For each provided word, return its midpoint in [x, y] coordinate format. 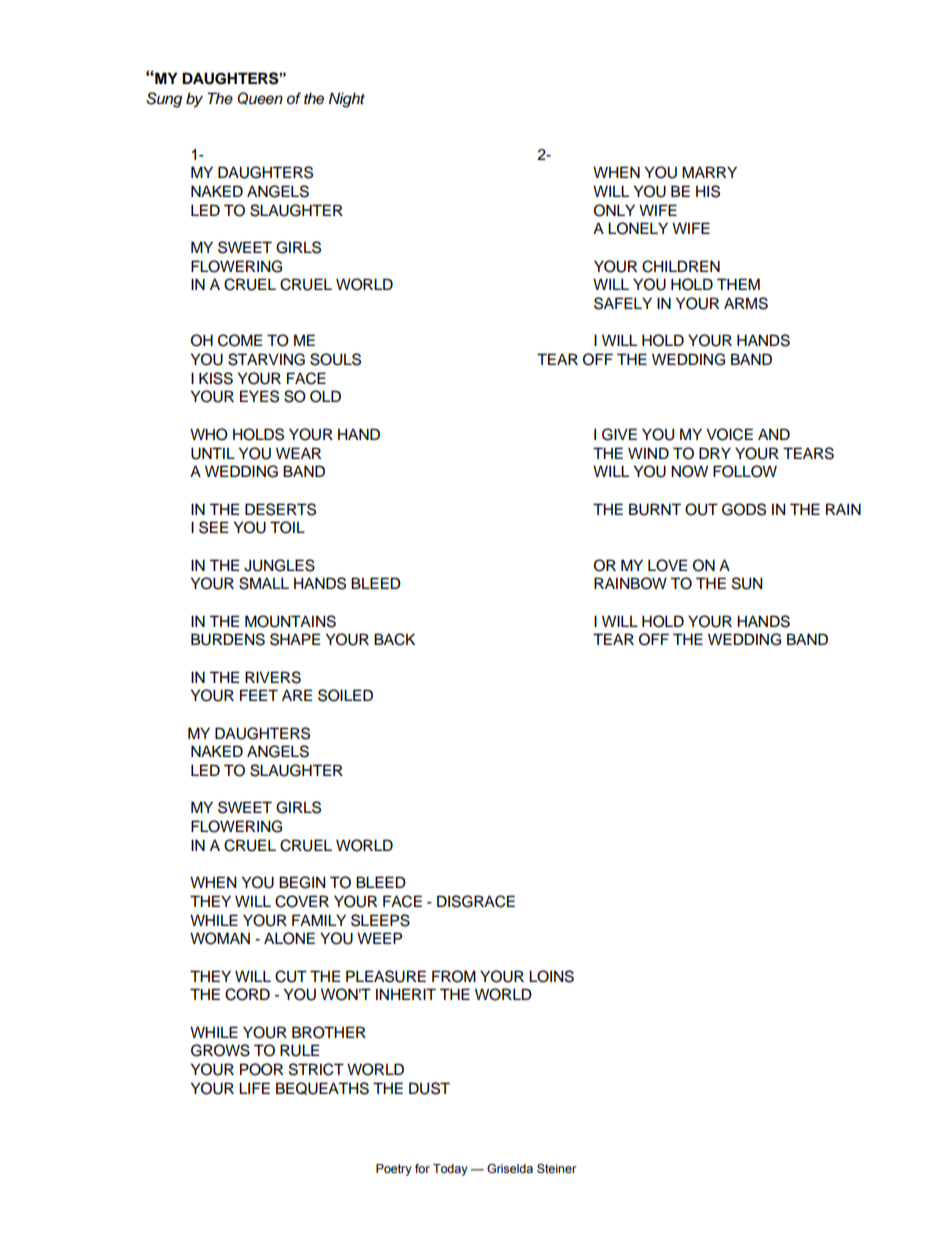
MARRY [709, 172]
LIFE [254, 1088]
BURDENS [228, 639]
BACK [394, 639]
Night [347, 100]
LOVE [668, 565]
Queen [260, 98]
